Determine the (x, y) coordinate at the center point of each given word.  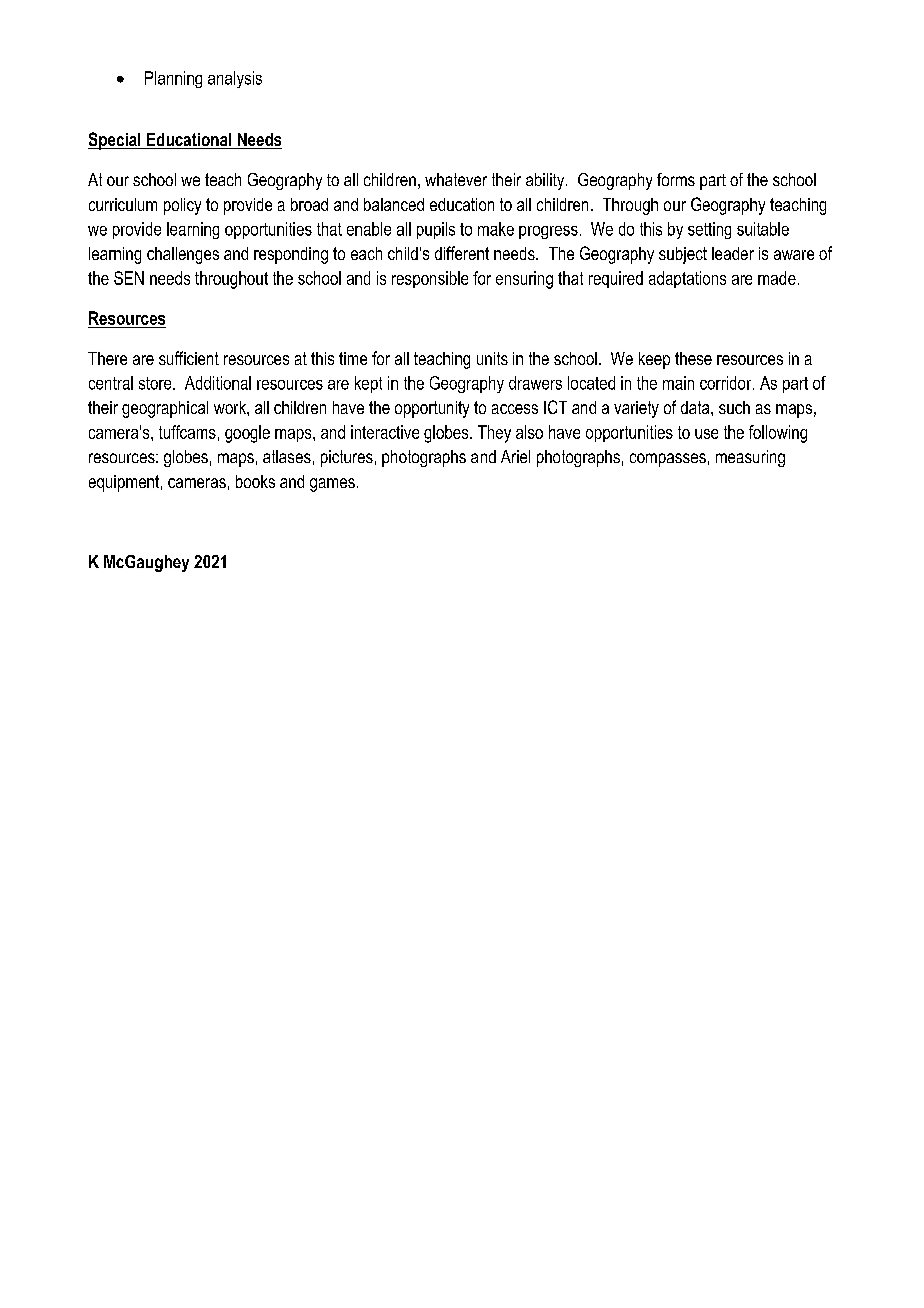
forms (676, 179)
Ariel (515, 456)
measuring (750, 458)
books (255, 481)
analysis (235, 79)
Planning (173, 79)
